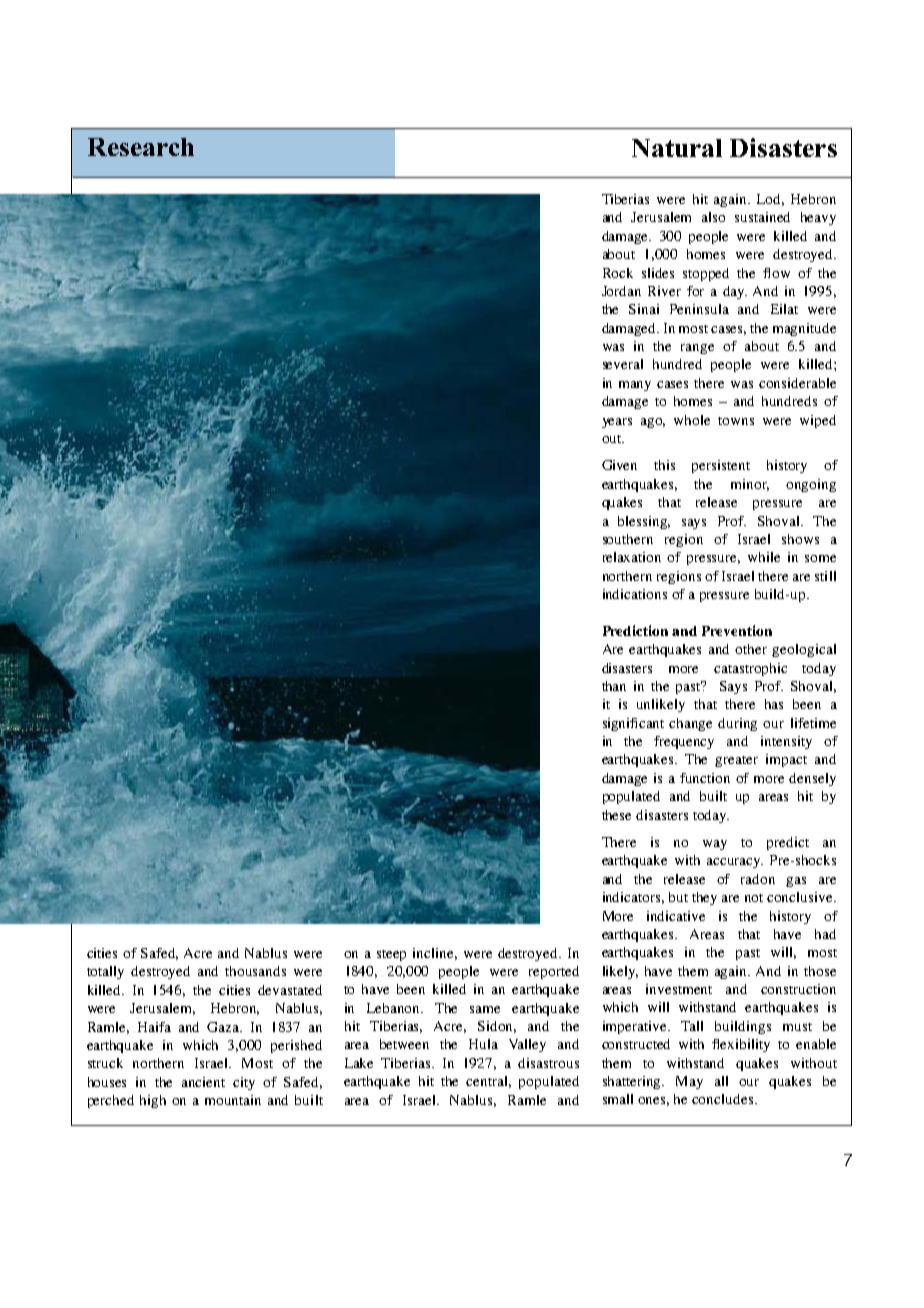  Describe the element at coordinates (290, 990) in the screenshot. I see `devastated` at that location.
